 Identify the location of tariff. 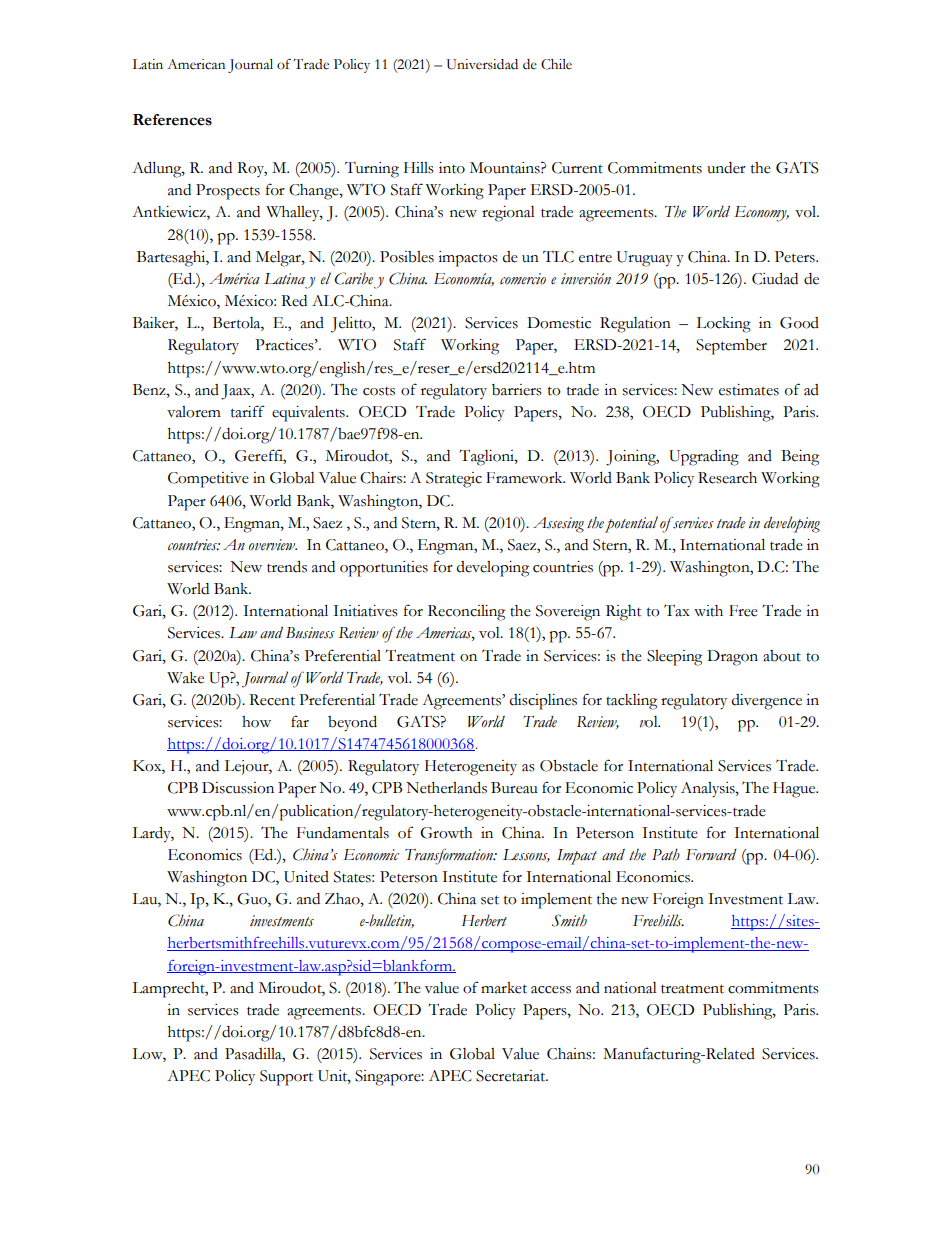
(248, 411).
